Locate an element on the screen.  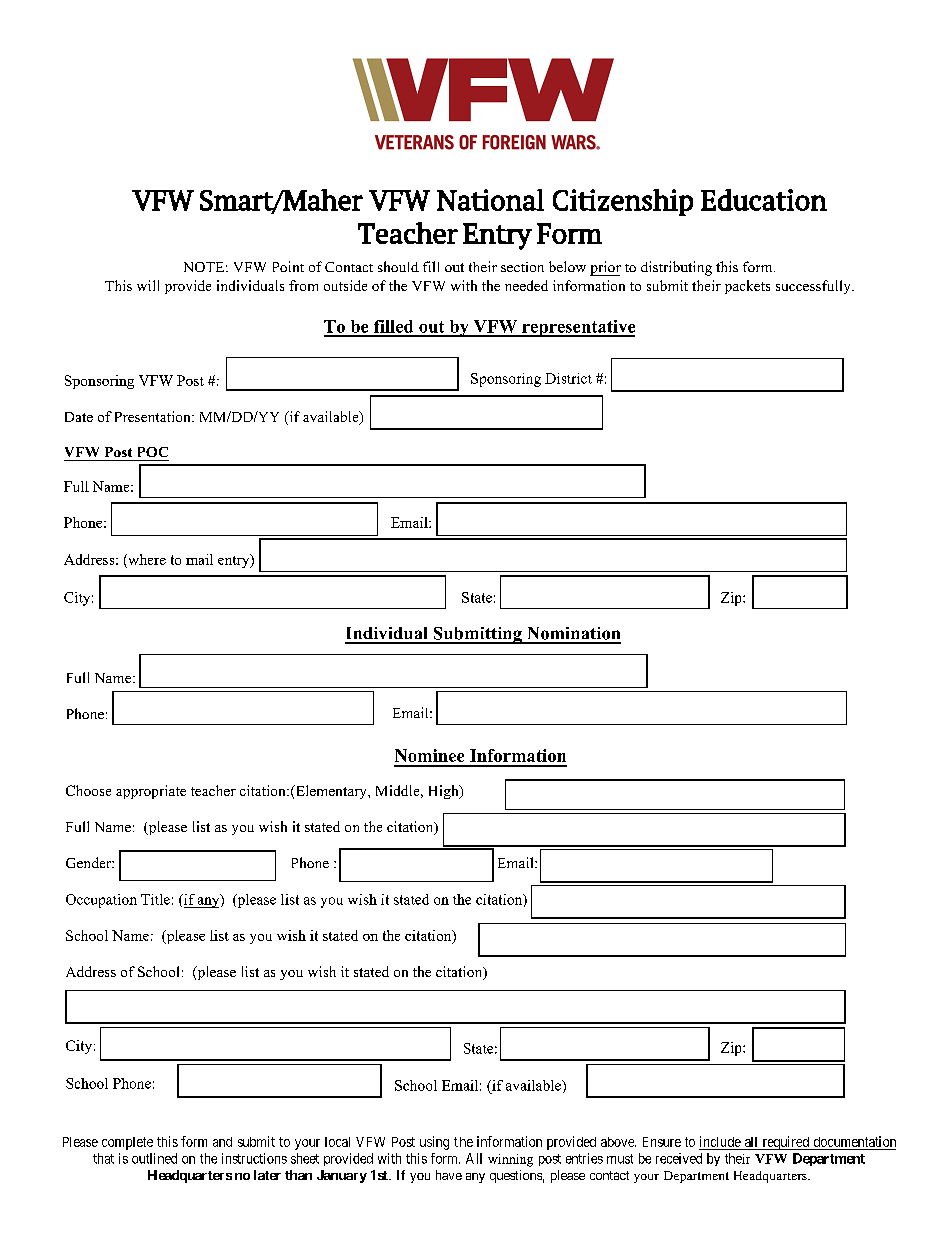
National is located at coordinates (490, 200).
